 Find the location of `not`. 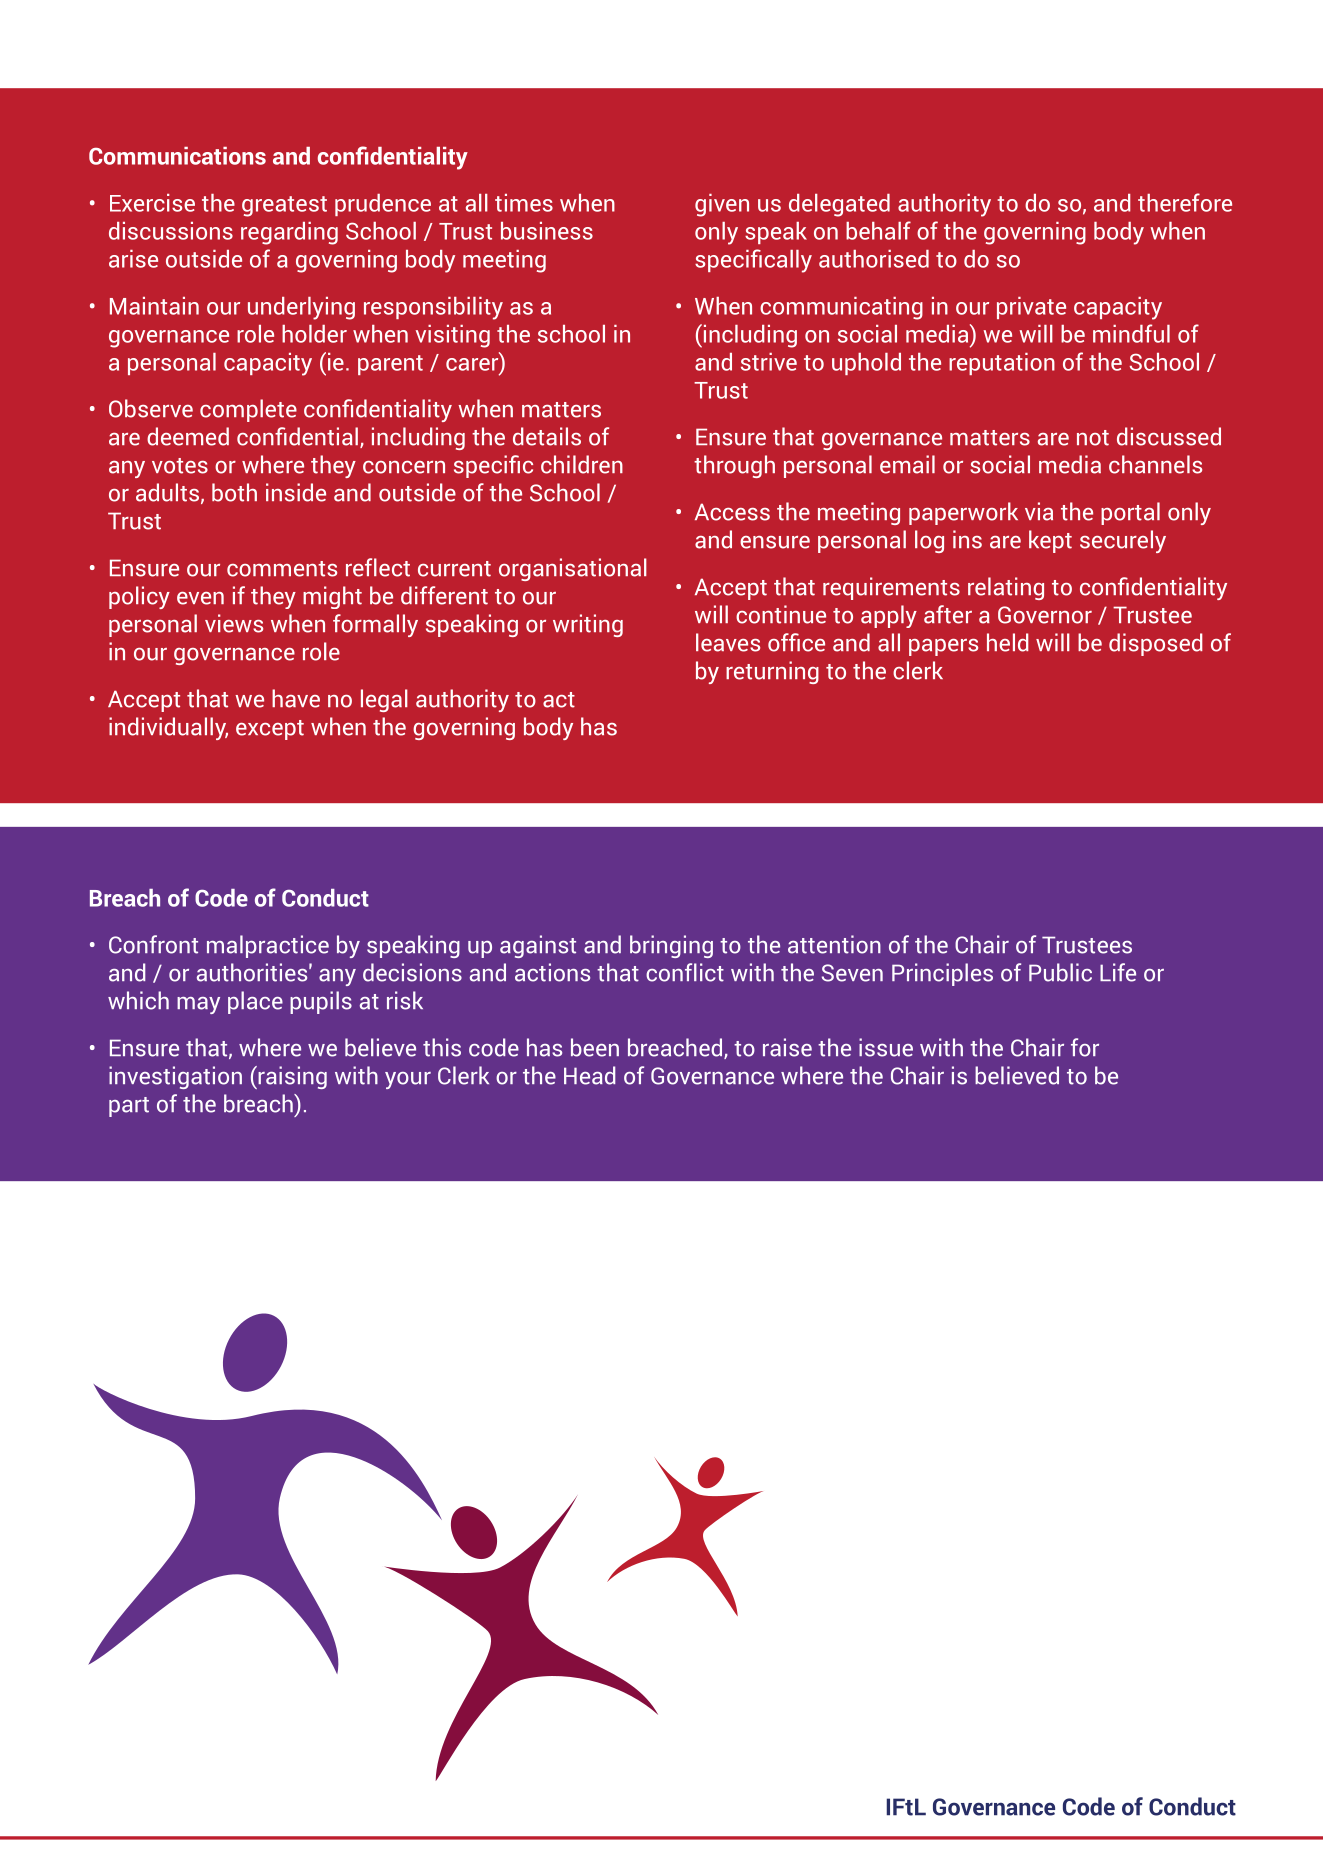

not is located at coordinates (1093, 438).
